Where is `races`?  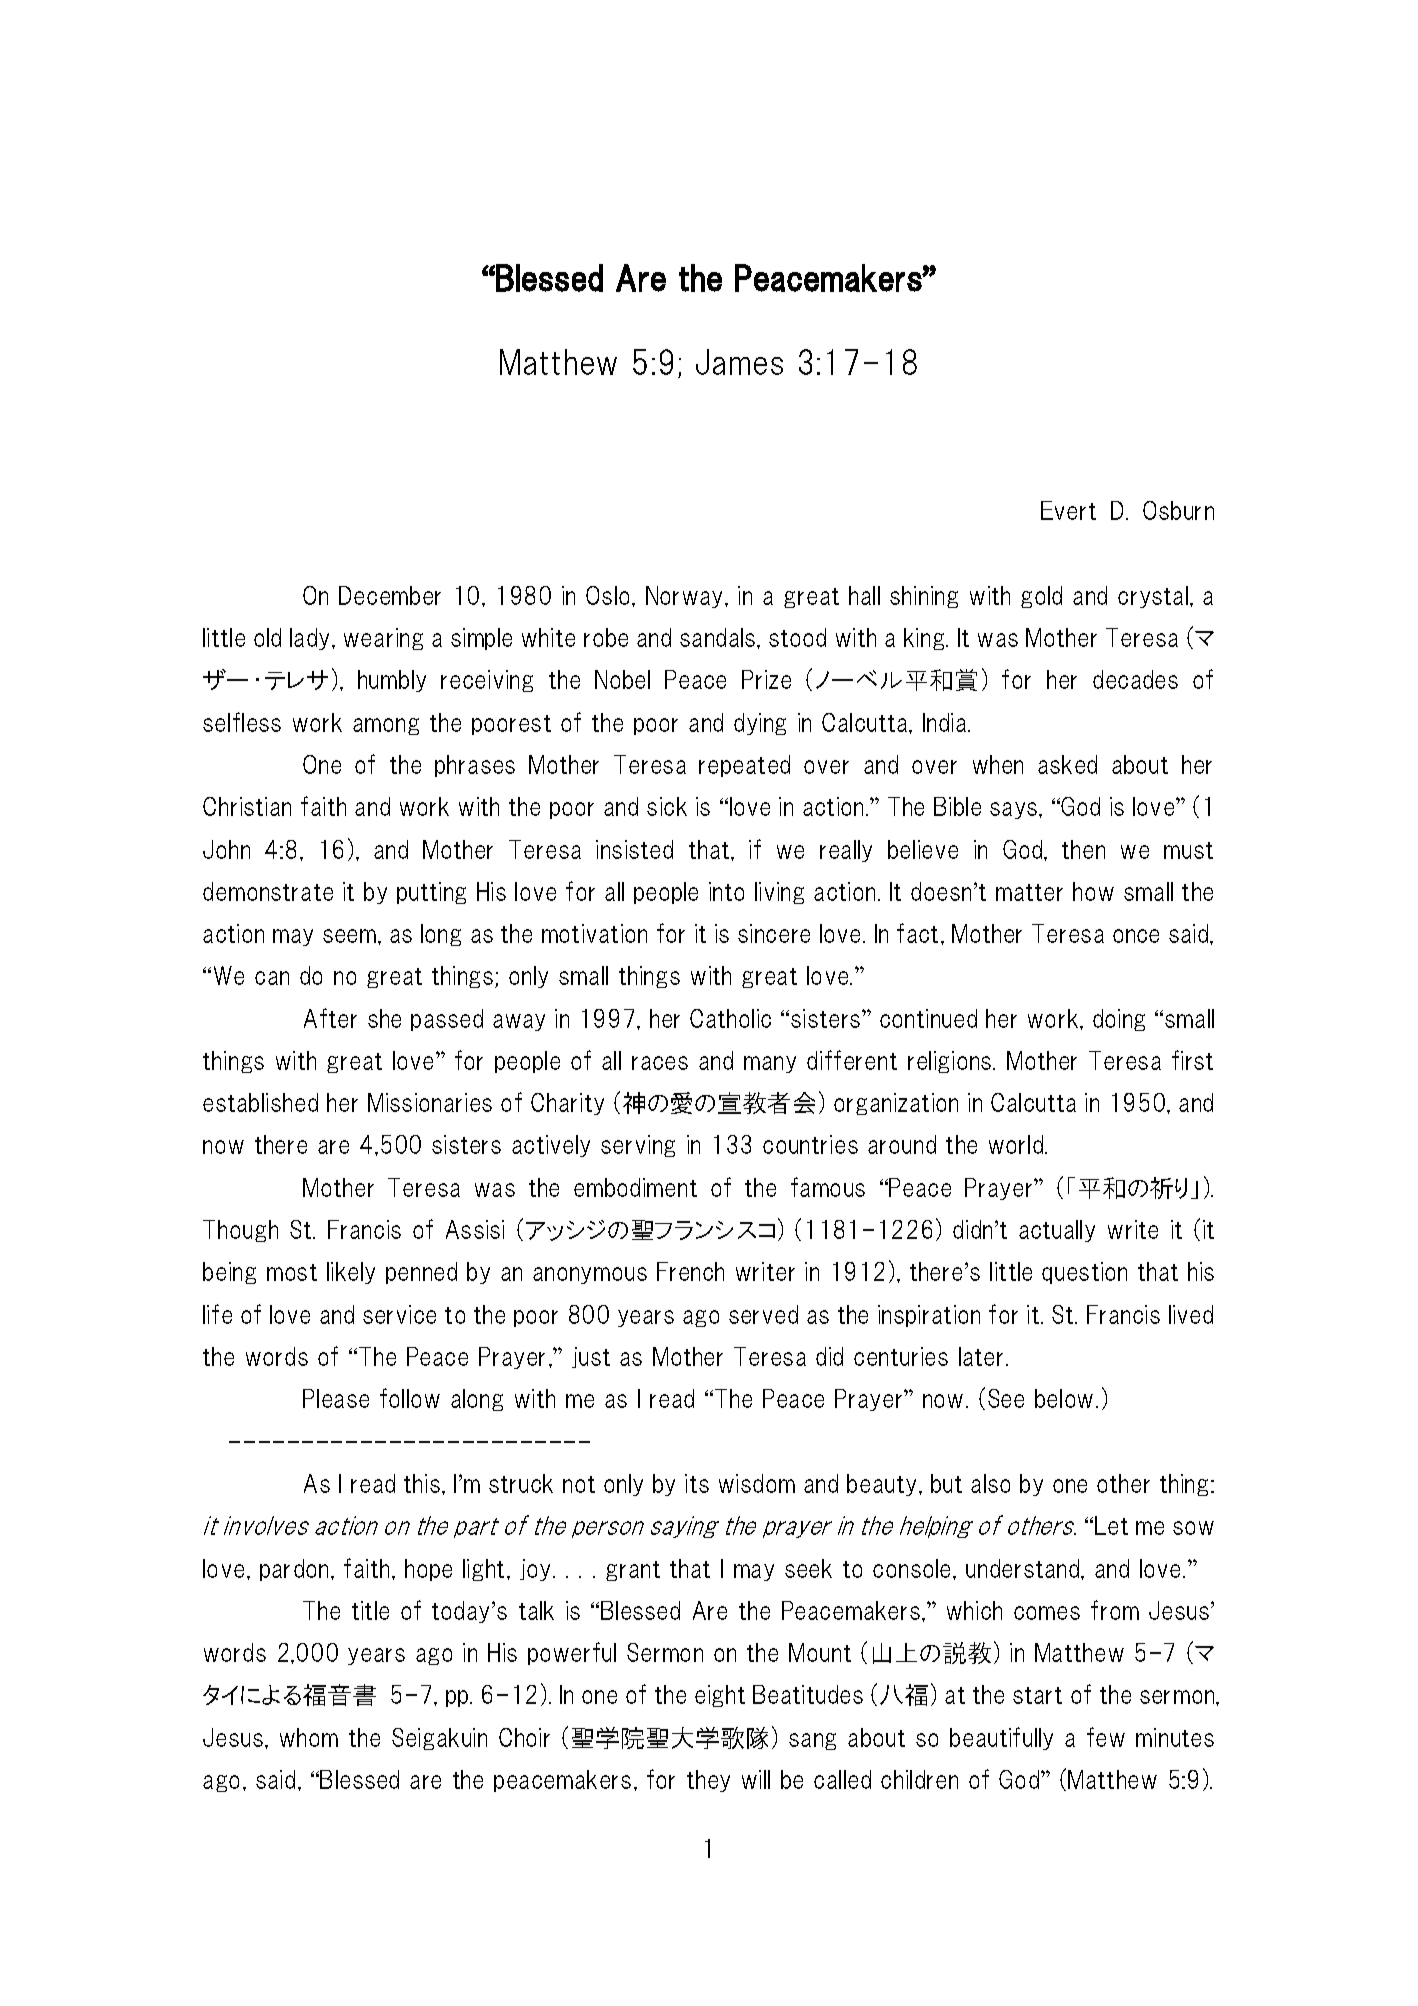
races is located at coordinates (660, 1063).
